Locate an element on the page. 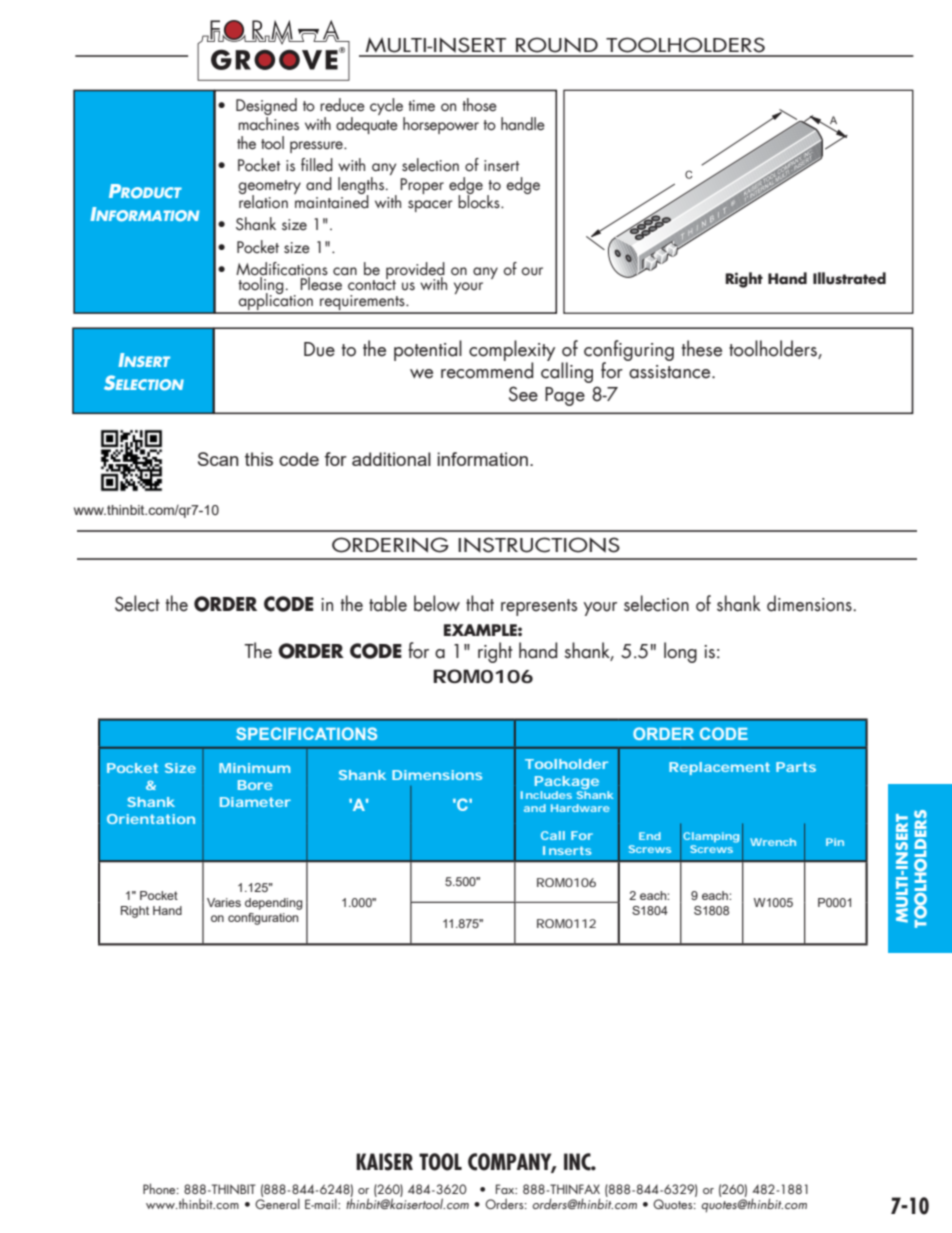 The height and width of the page is (1233, 952). machines is located at coordinates (268, 122).
